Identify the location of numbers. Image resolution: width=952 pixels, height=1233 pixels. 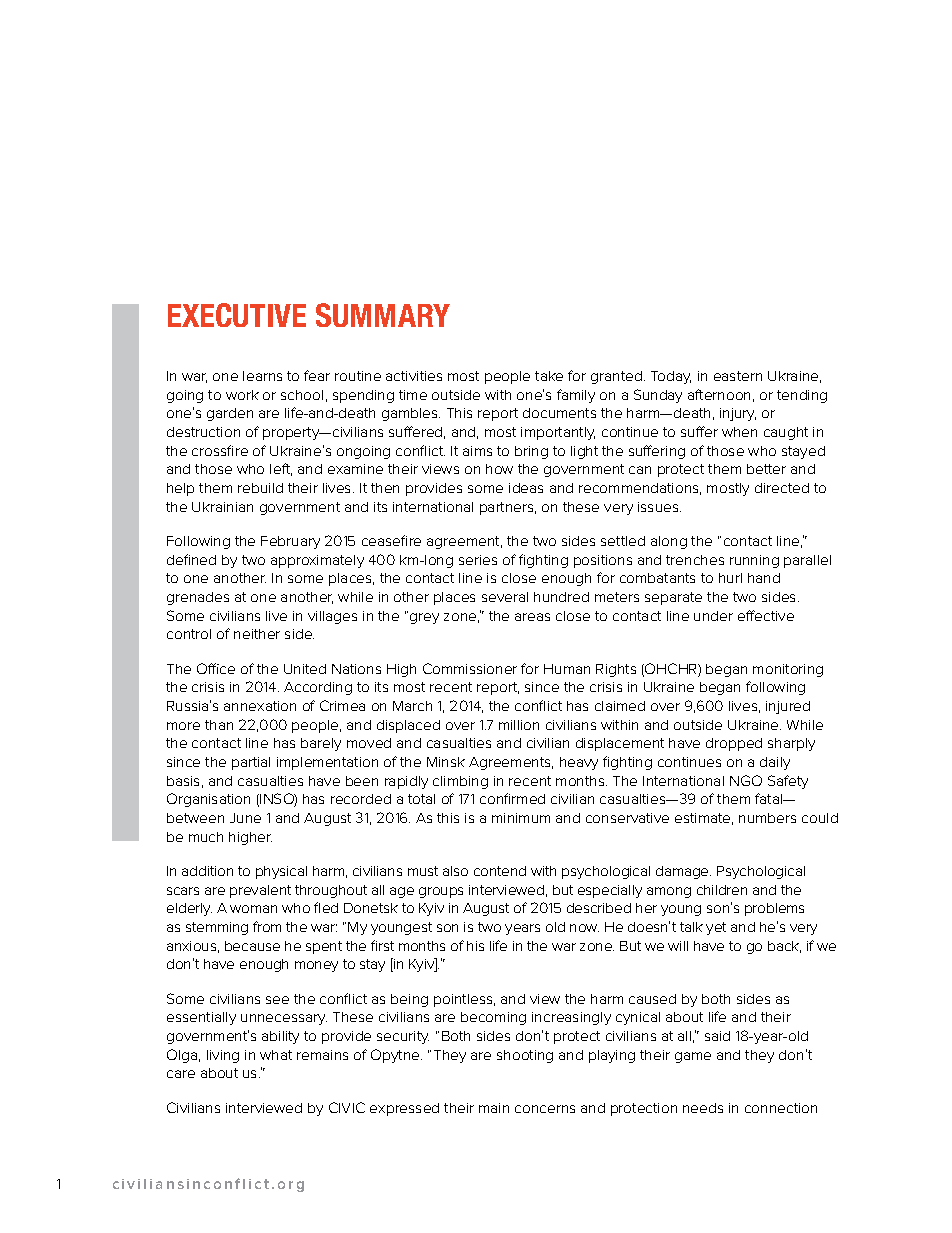
(767, 818).
